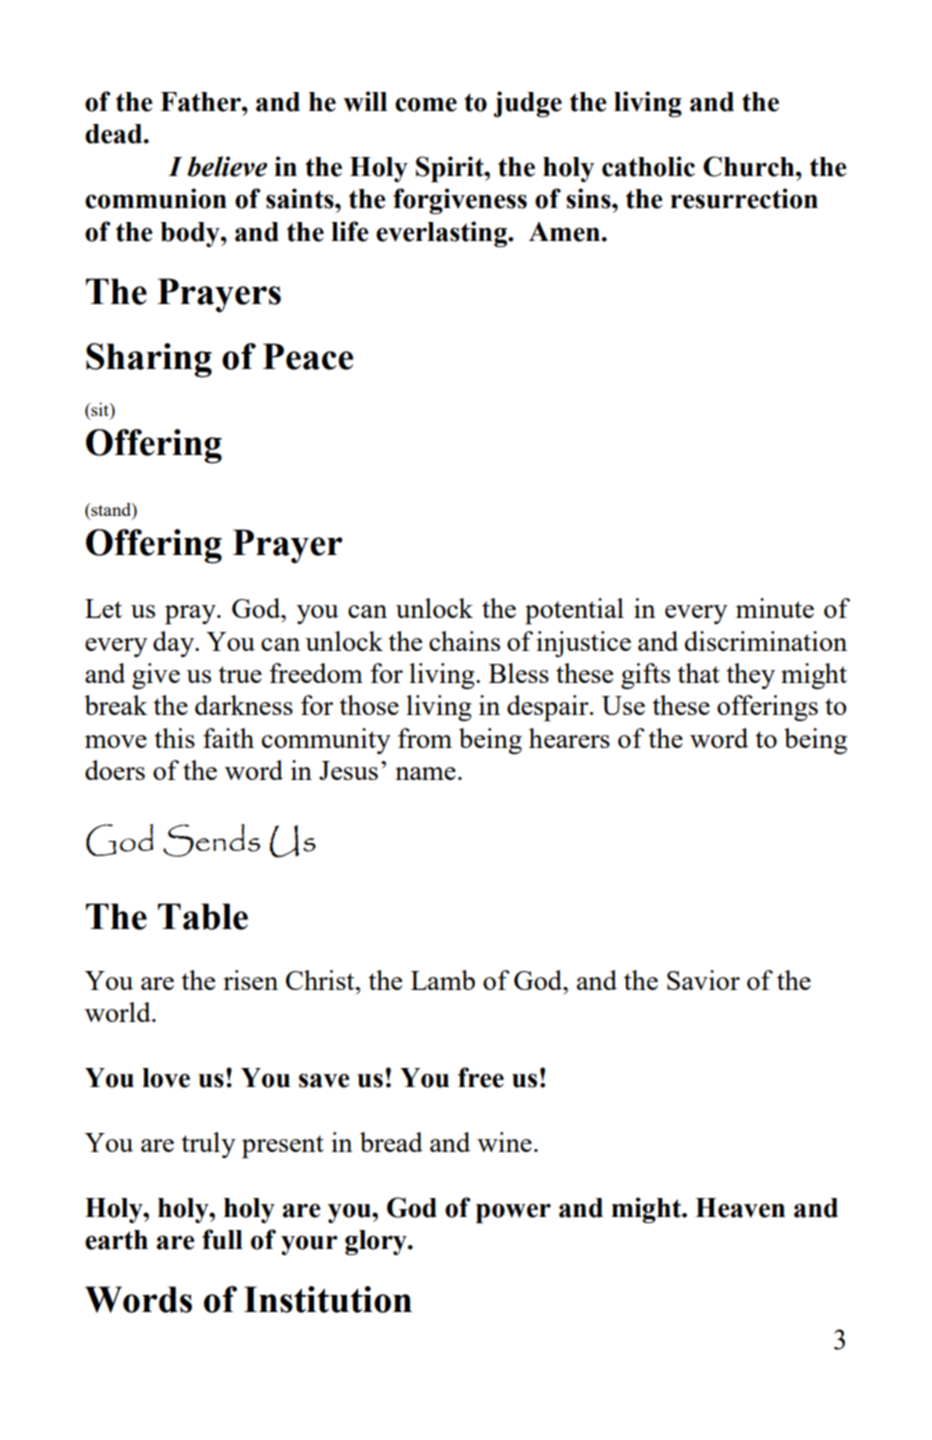 Image resolution: width=932 pixels, height=1440 pixels. Describe the element at coordinates (175, 738) in the image. I see `this` at that location.
